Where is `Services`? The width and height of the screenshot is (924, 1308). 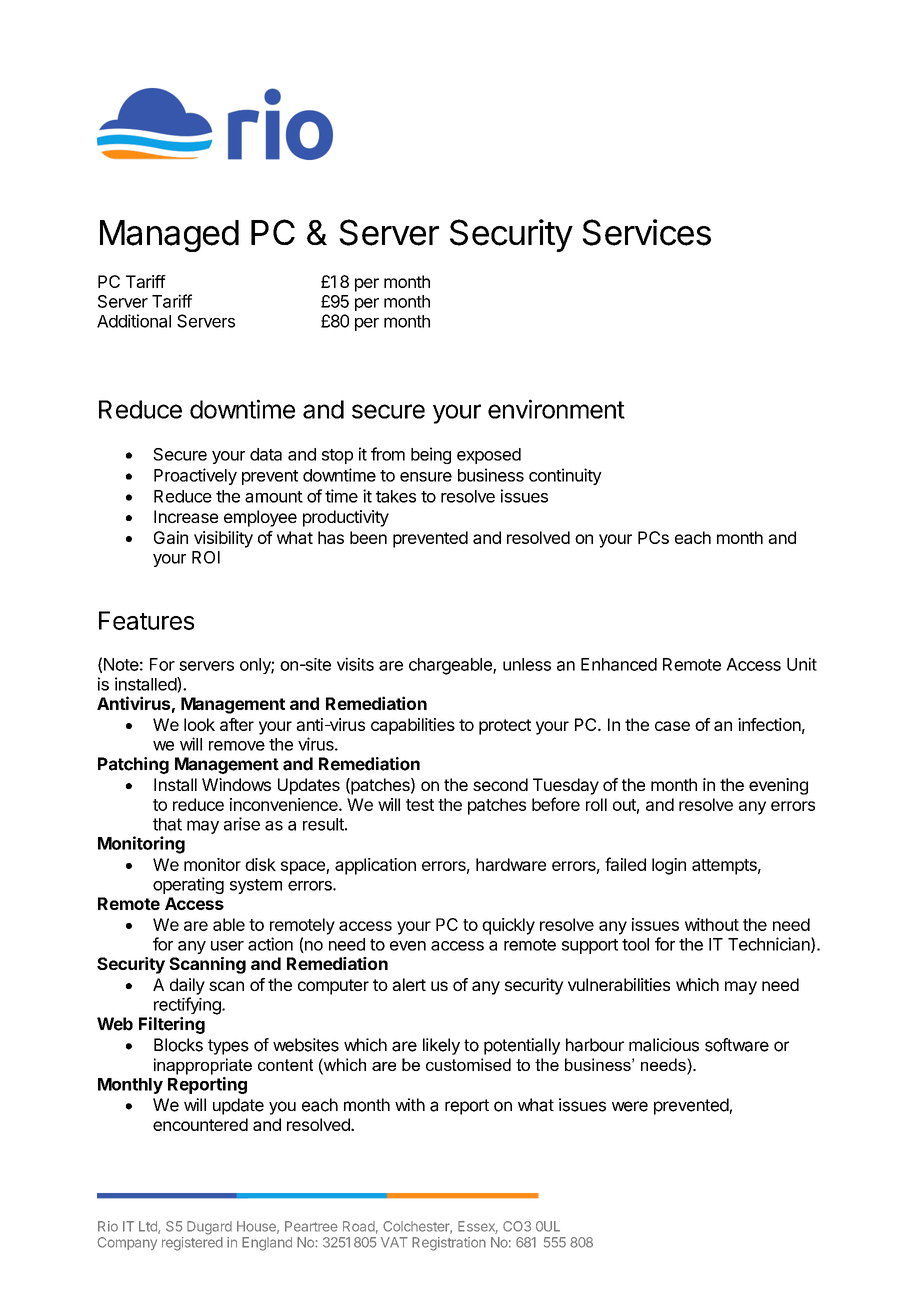 Services is located at coordinates (646, 232).
